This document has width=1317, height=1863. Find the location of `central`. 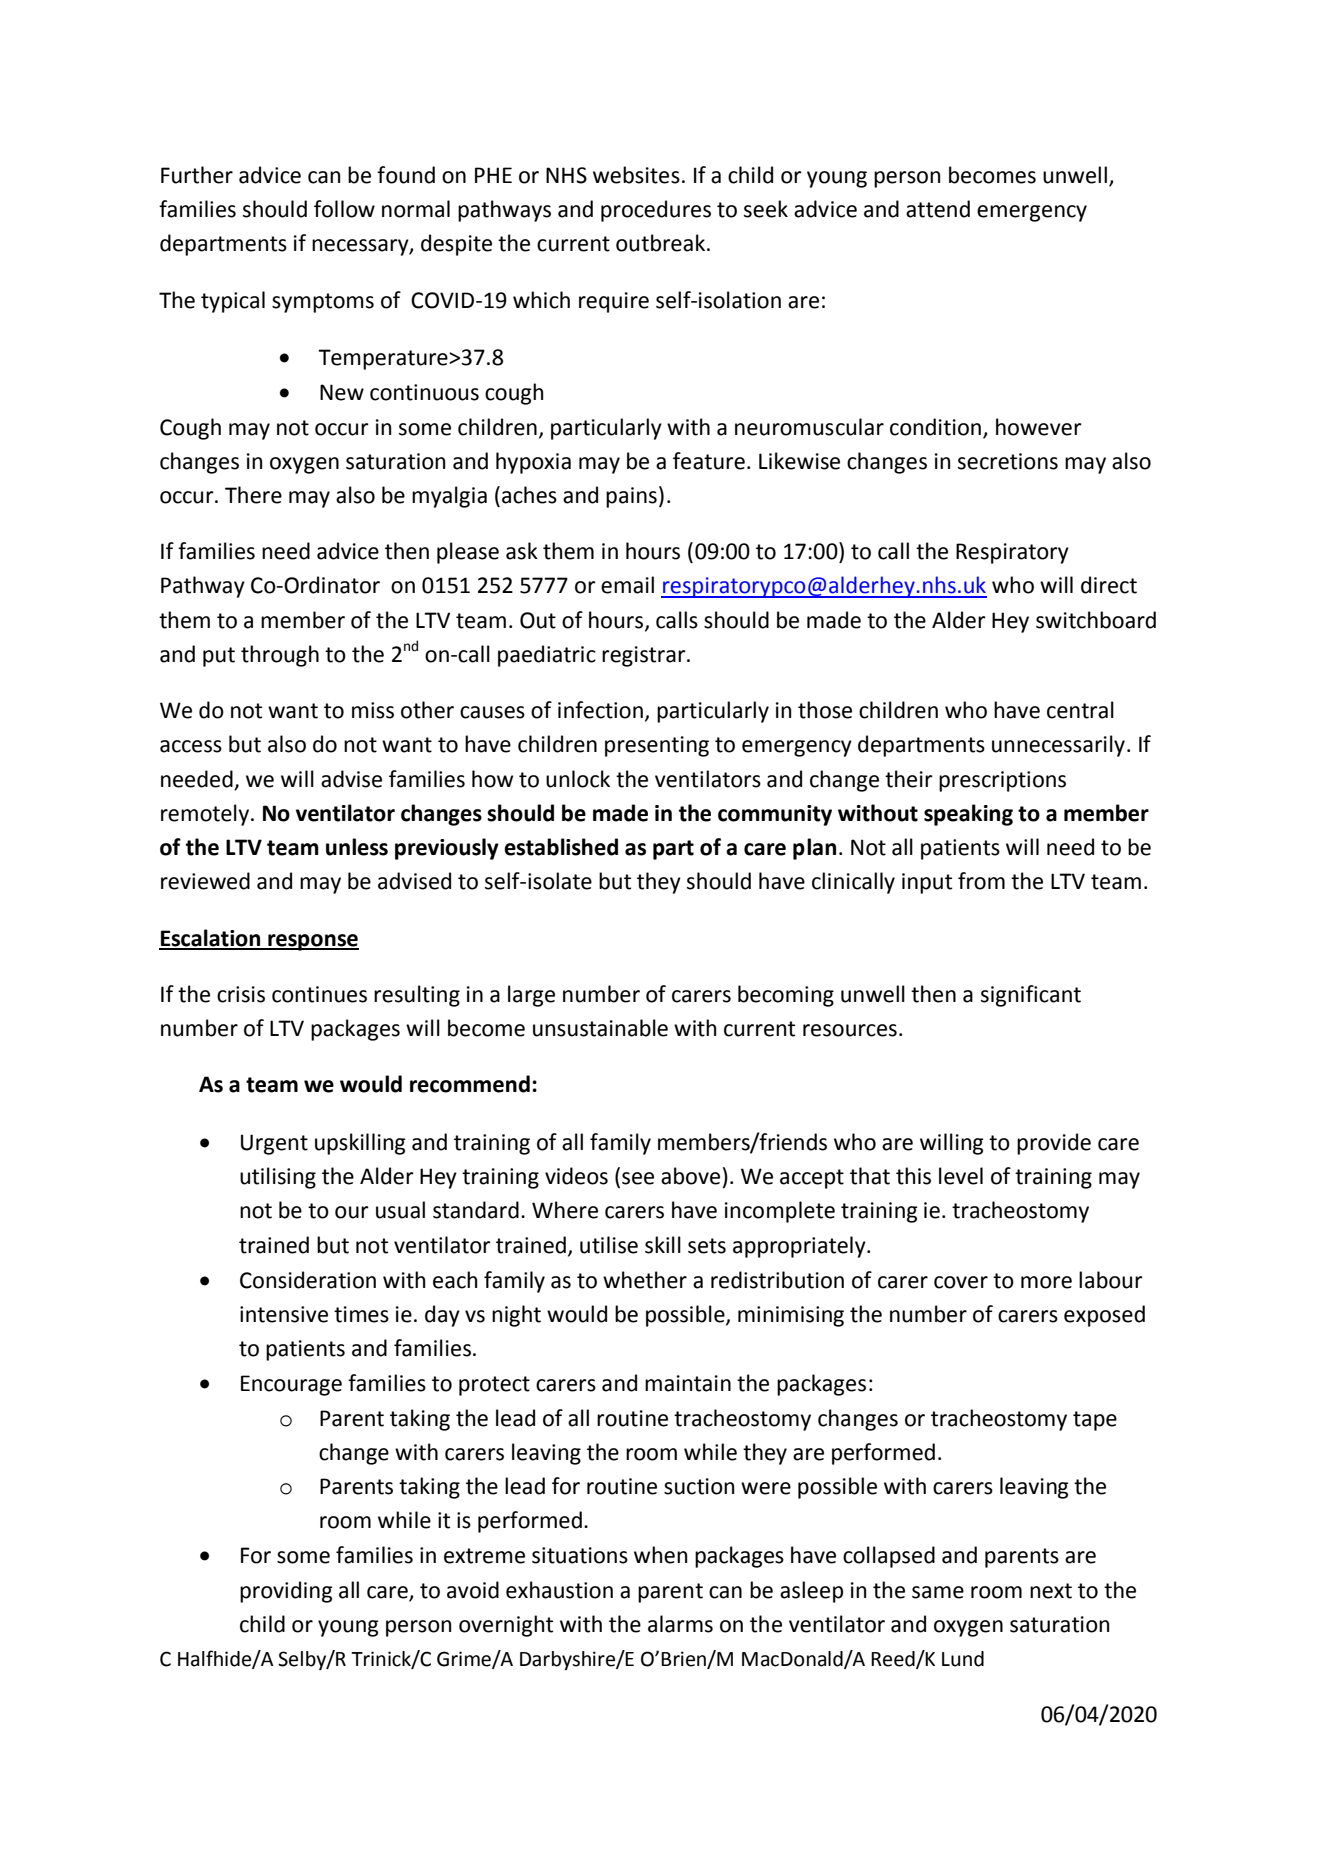

central is located at coordinates (1080, 710).
